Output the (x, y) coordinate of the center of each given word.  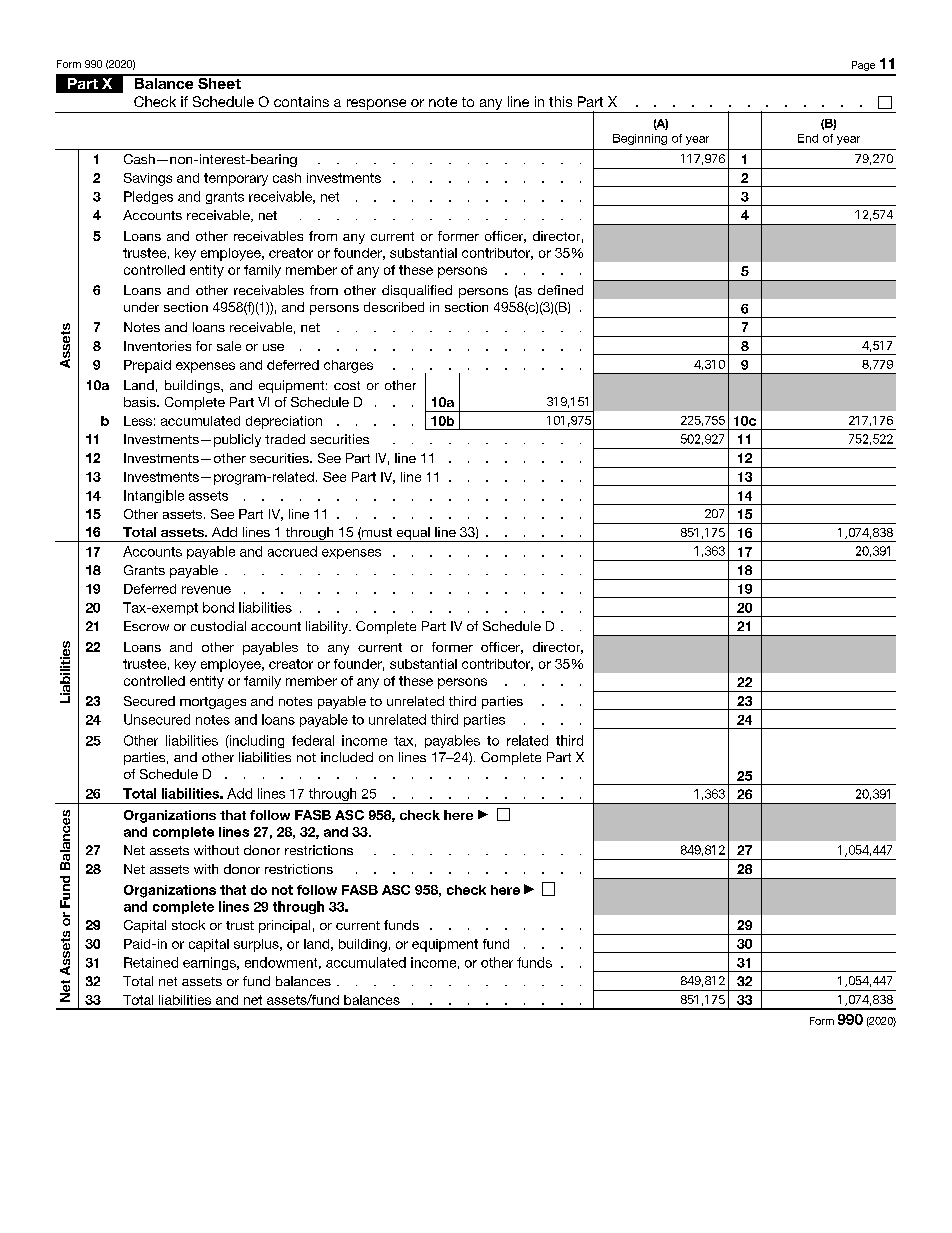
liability (328, 627)
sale (229, 346)
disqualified (417, 291)
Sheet (219, 82)
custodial (218, 626)
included (347, 757)
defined (560, 290)
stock (188, 925)
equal (413, 534)
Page (863, 66)
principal (284, 926)
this (560, 101)
